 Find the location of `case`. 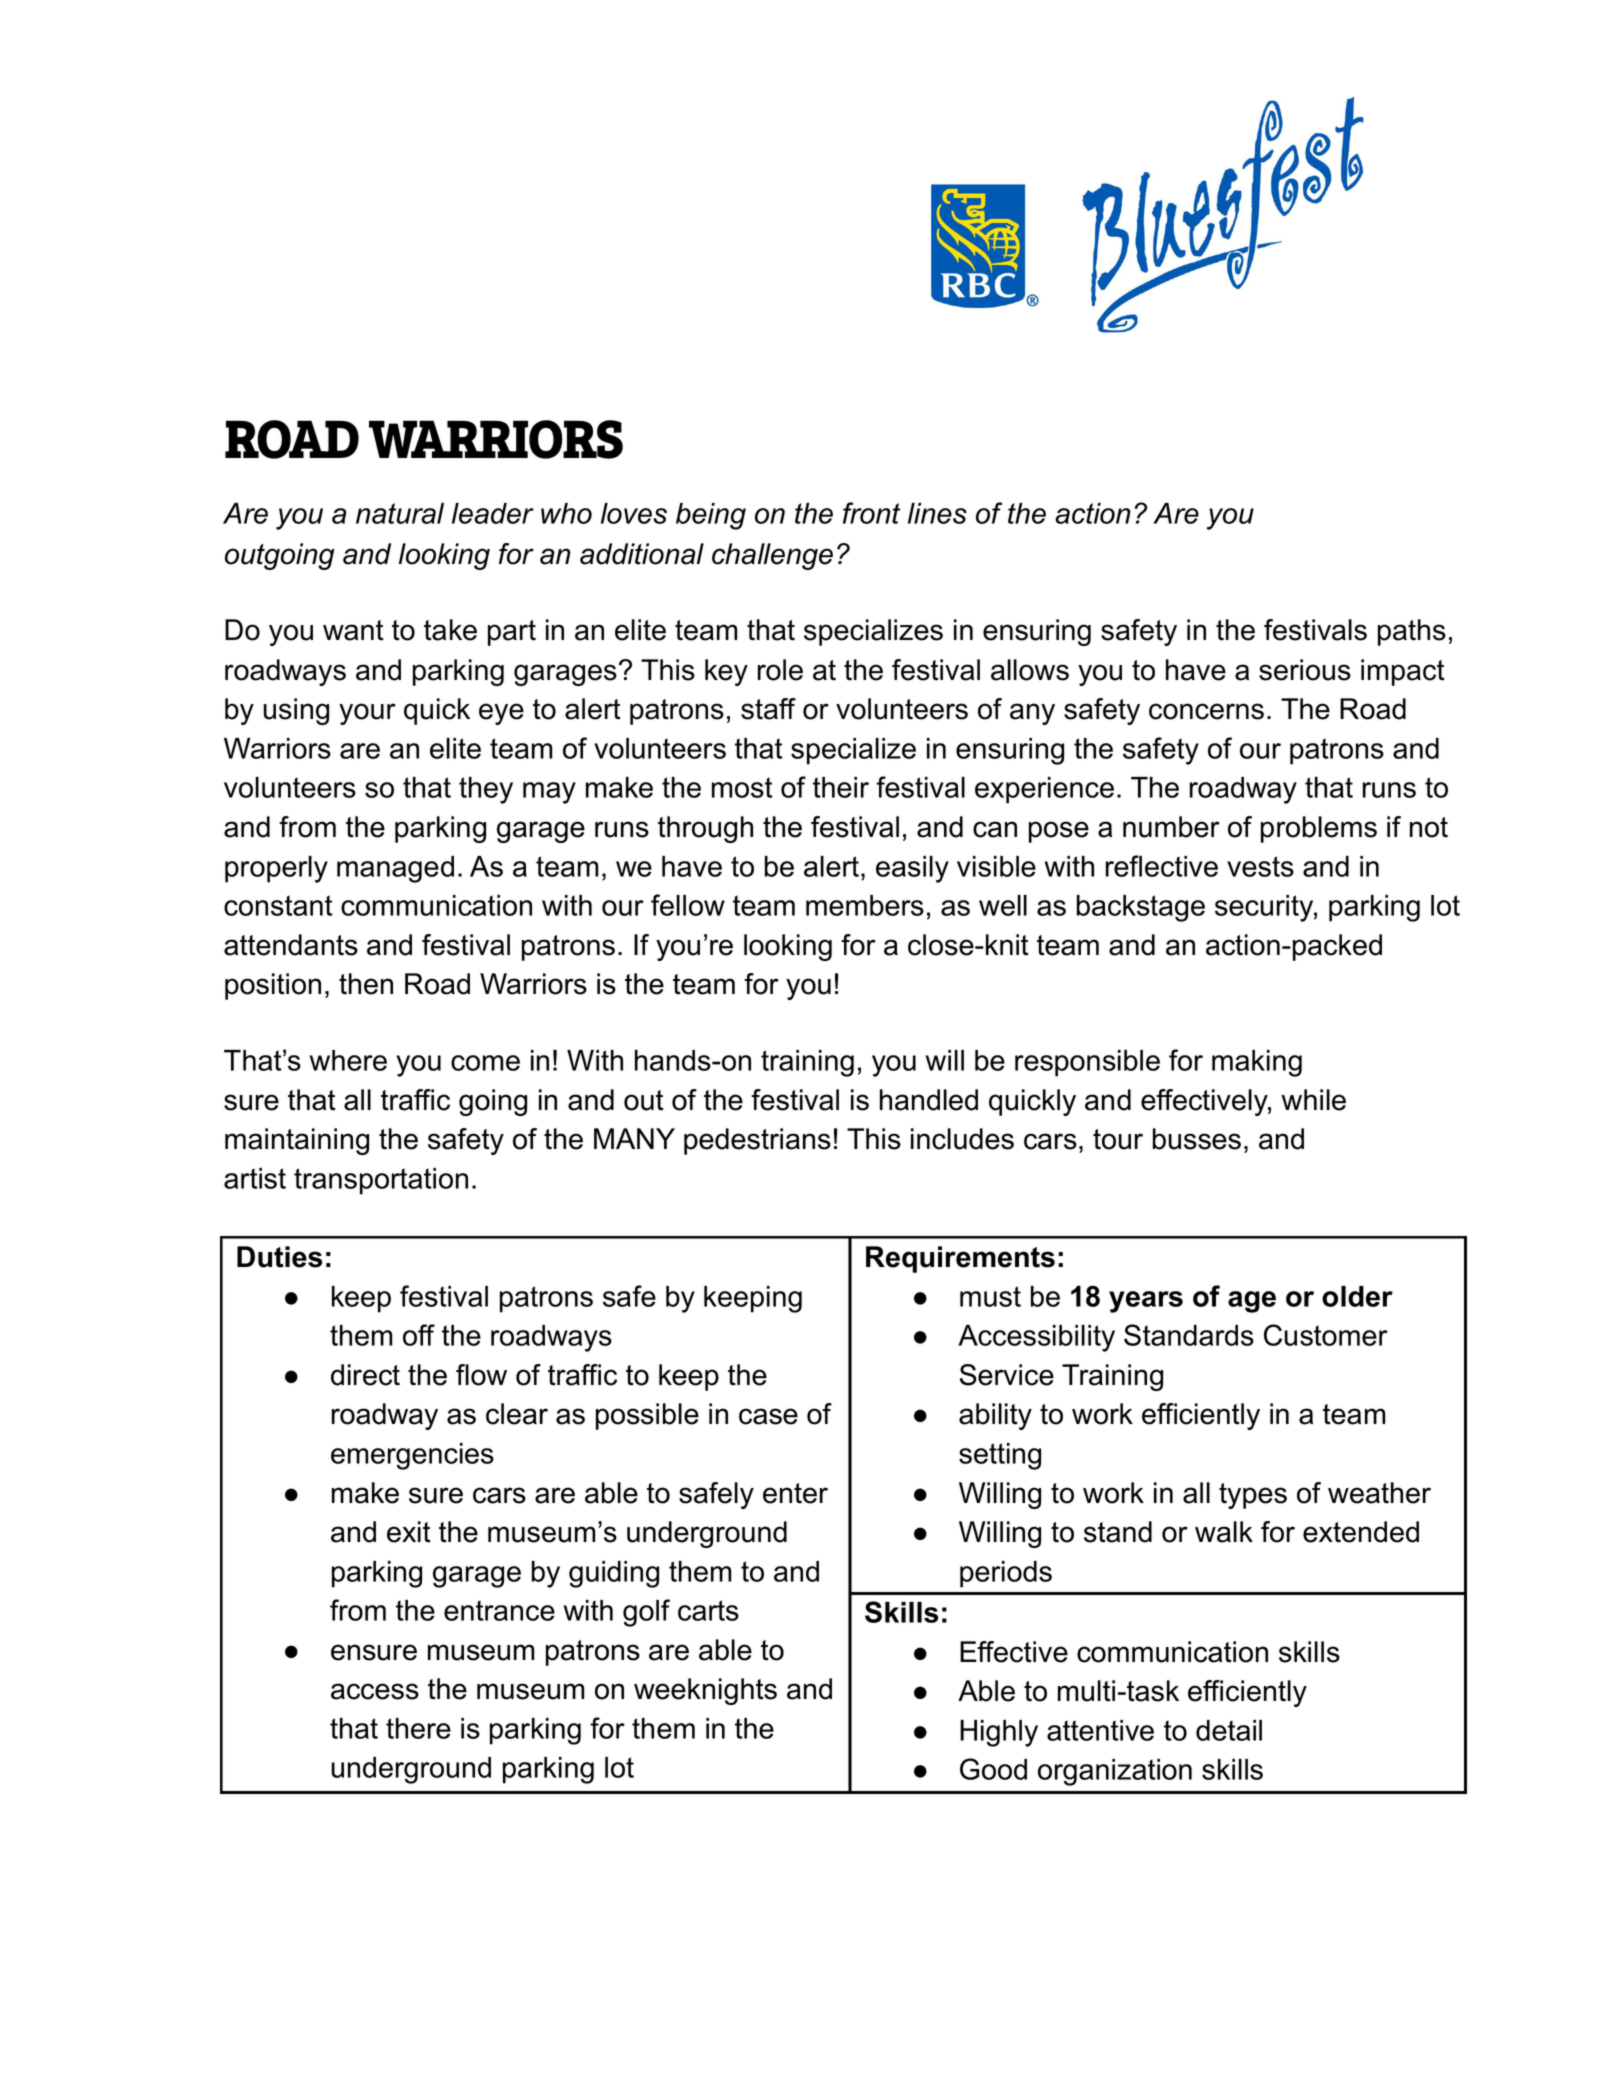

case is located at coordinates (768, 1416).
